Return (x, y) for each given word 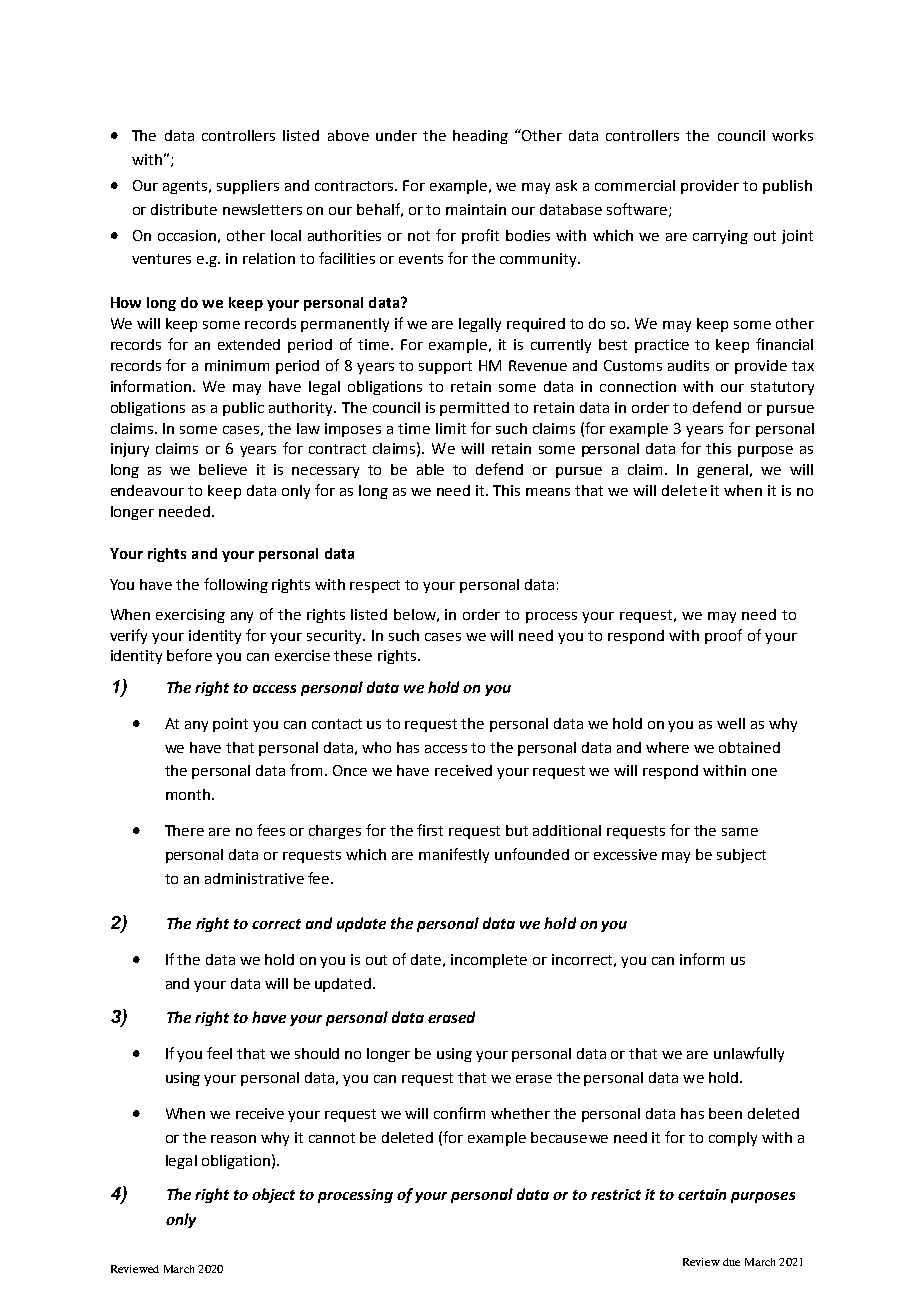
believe (223, 469)
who (376, 747)
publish (787, 187)
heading (480, 137)
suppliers (248, 187)
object (273, 1195)
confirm (459, 1113)
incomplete (489, 961)
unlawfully (749, 1054)
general (724, 471)
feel (219, 1053)
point (230, 725)
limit (451, 428)
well (731, 723)
